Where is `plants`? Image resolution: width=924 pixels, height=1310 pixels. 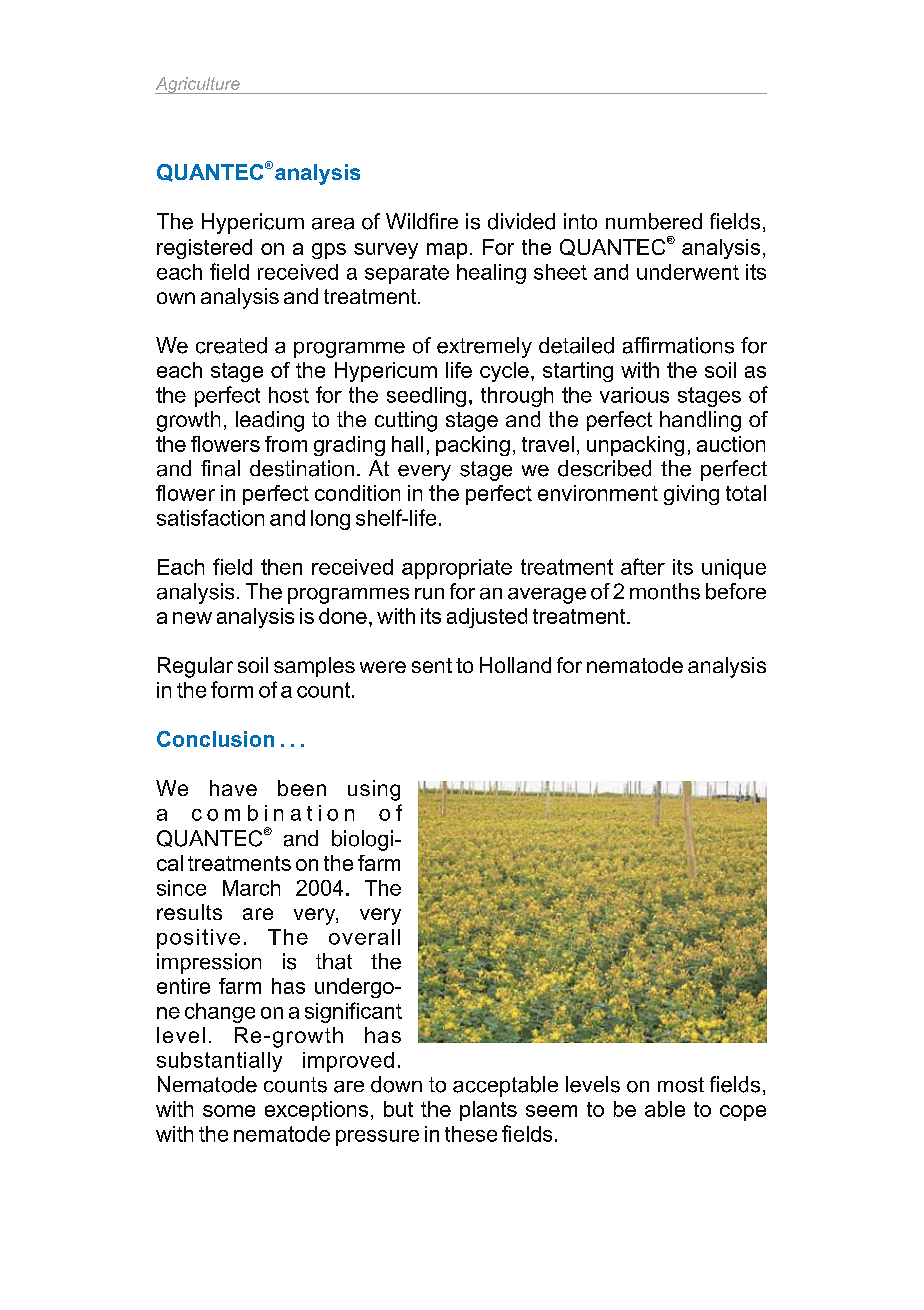 plants is located at coordinates (488, 1111).
